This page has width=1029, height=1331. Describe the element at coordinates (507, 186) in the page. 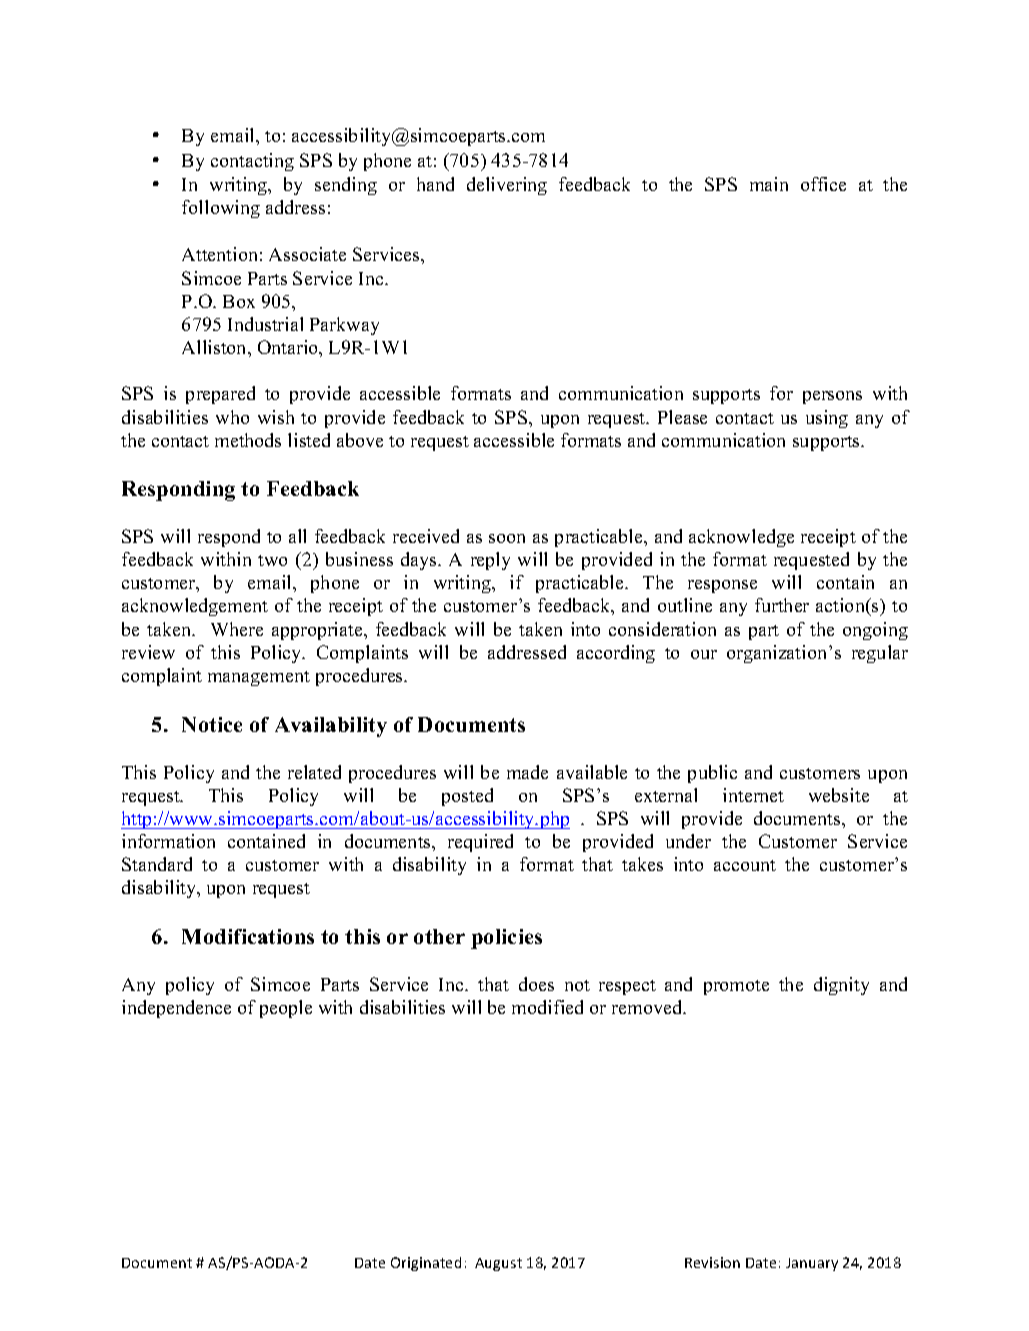

I see `delivering` at that location.
